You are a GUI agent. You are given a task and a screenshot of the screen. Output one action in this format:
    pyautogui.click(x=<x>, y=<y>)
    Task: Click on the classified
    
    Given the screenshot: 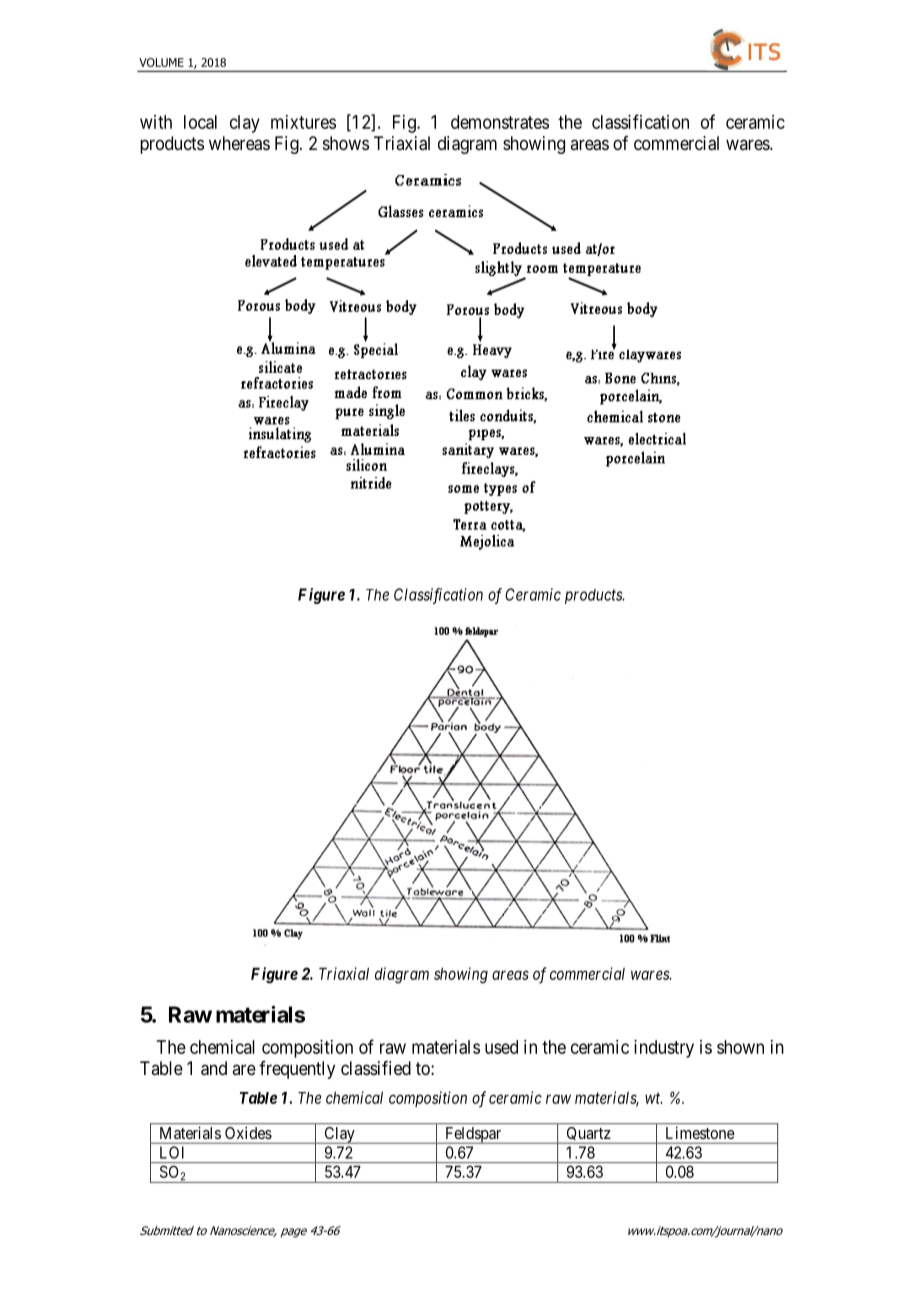 What is the action you would take?
    pyautogui.click(x=376, y=1068)
